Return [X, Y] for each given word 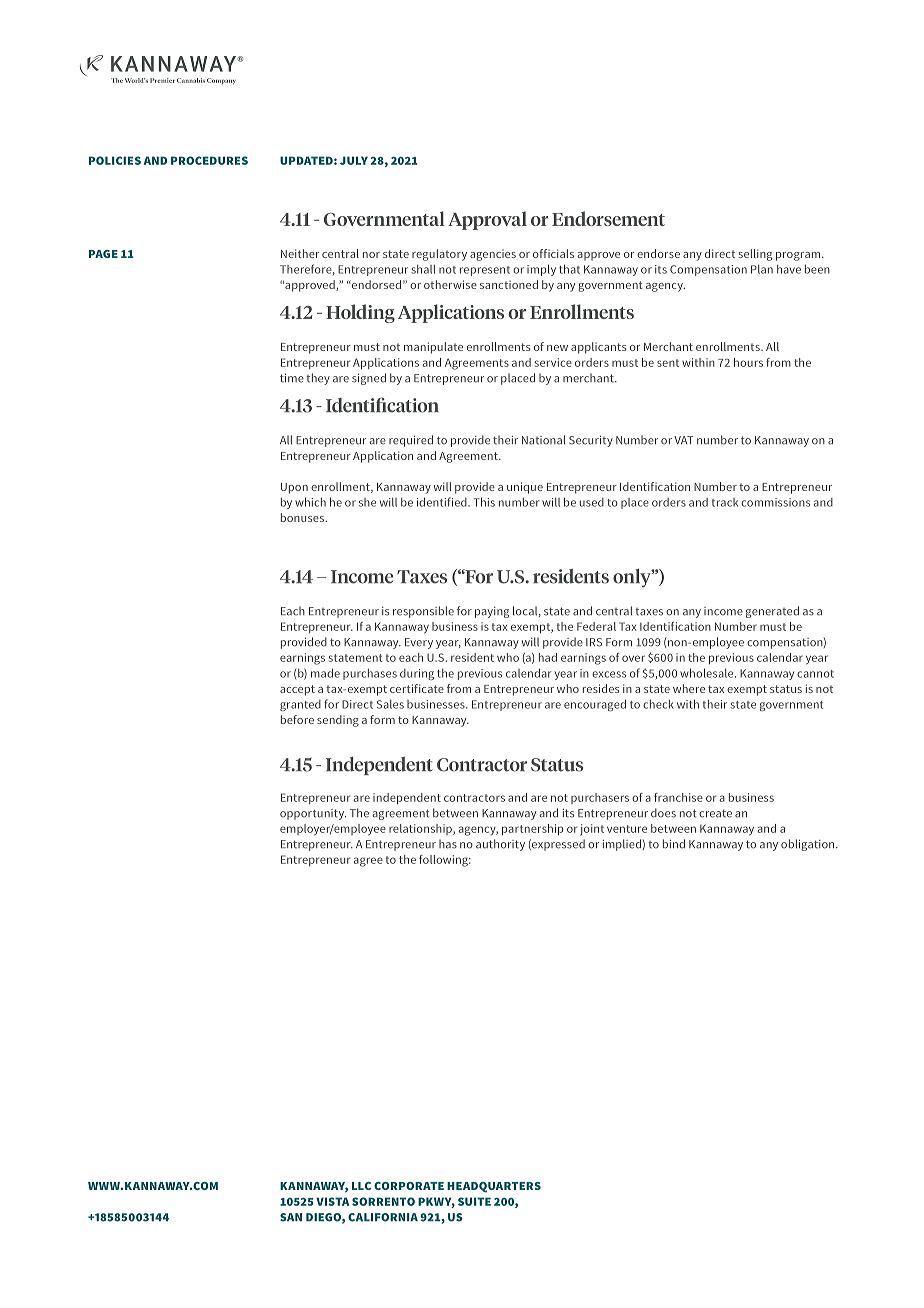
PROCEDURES [209, 160]
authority [500, 845]
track [725, 502]
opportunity [313, 814]
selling [755, 255]
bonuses [304, 517]
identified [443, 502]
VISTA [332, 1201]
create [715, 813]
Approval [487, 220]
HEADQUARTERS [494, 1187]
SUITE [474, 1201]
